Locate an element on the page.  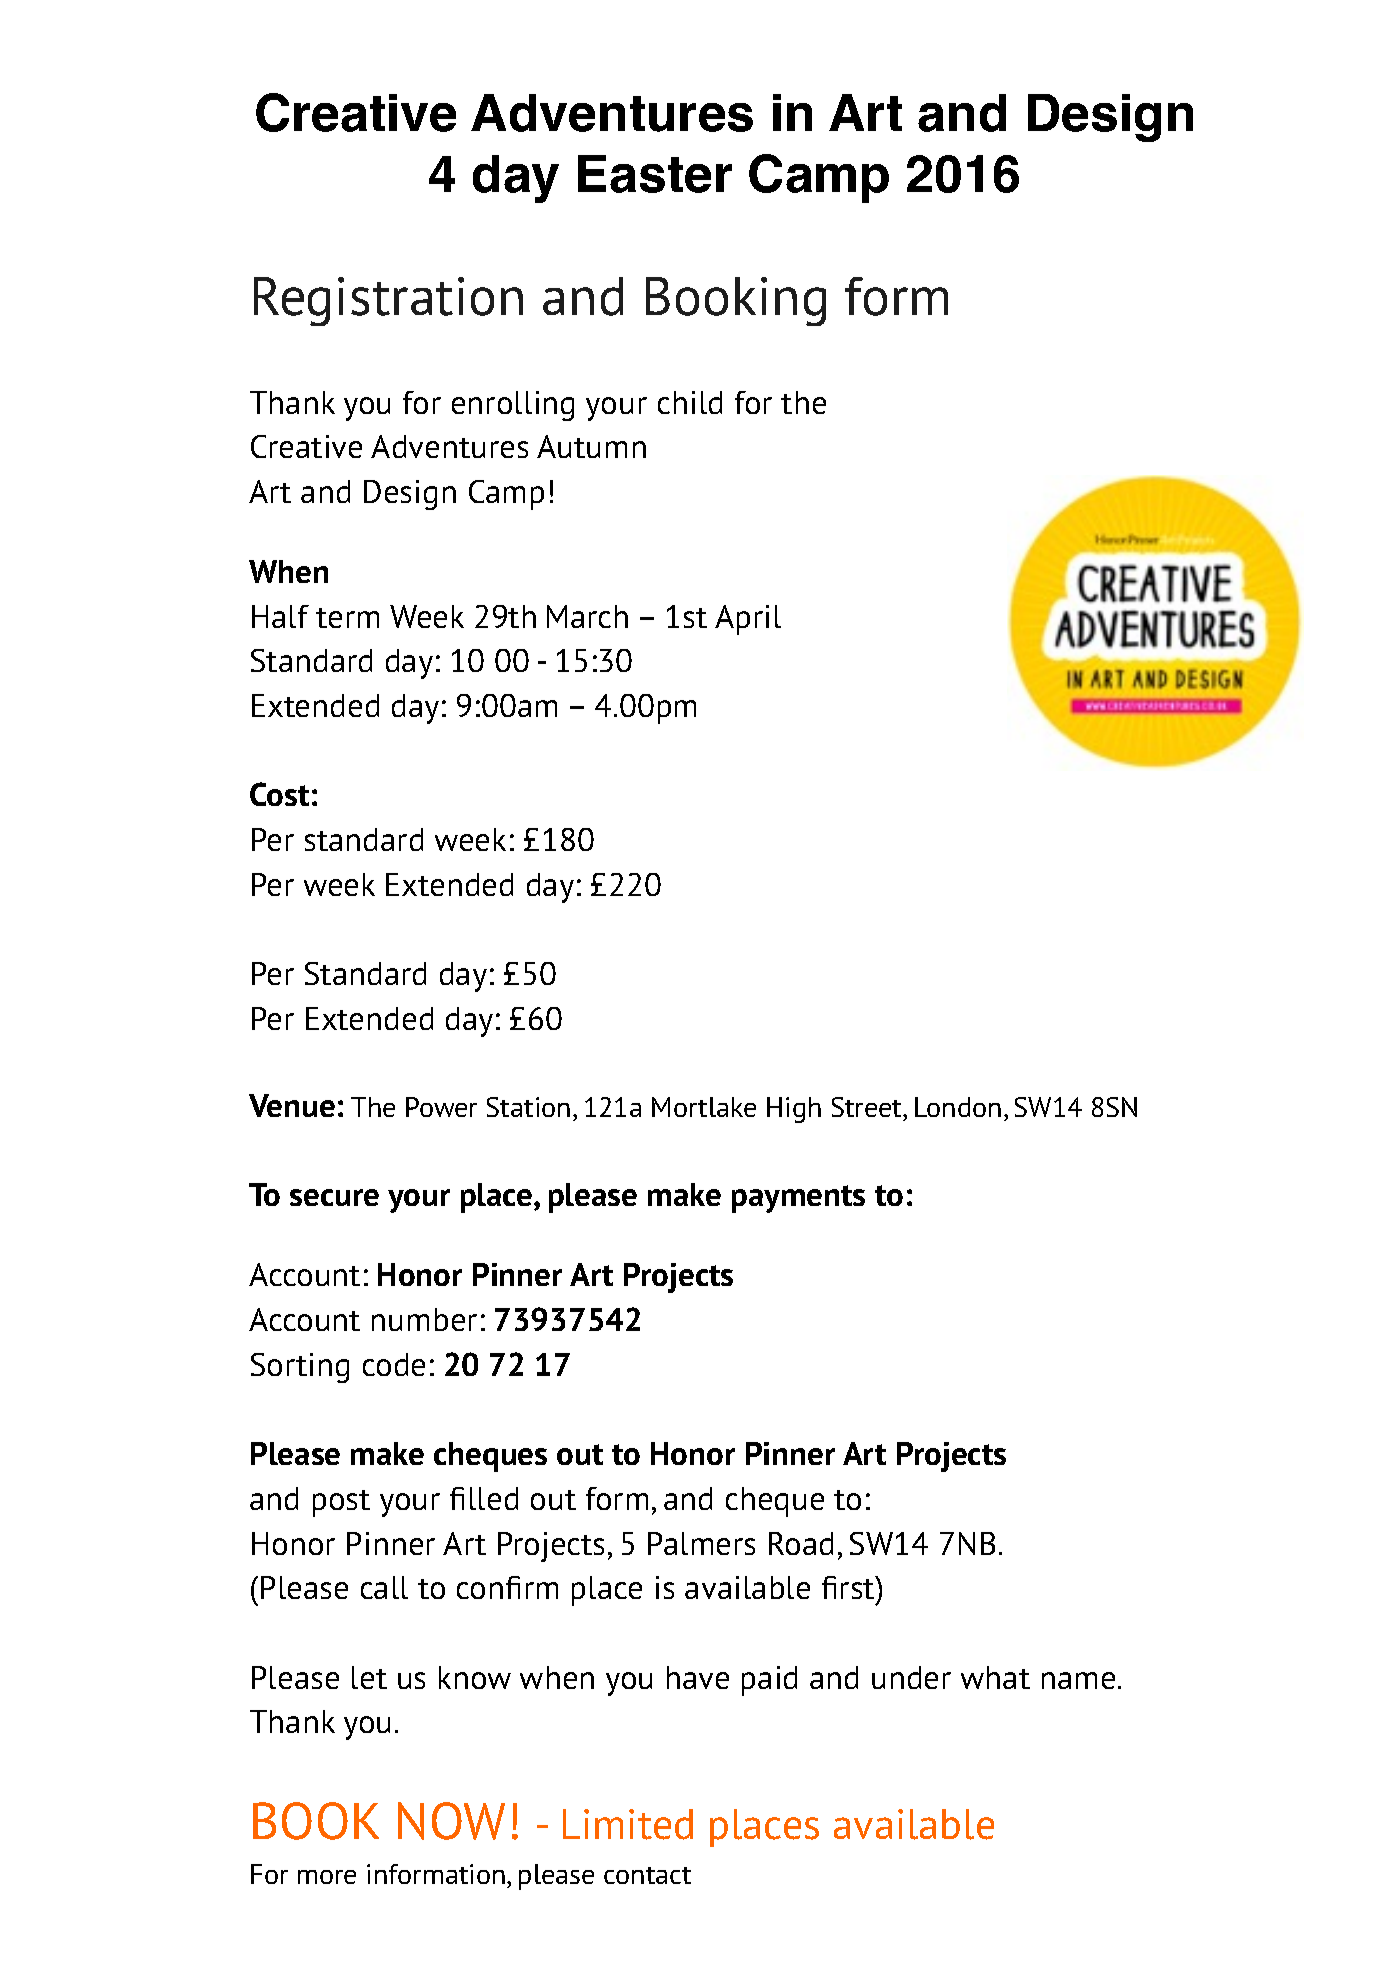
High is located at coordinates (794, 1110).
